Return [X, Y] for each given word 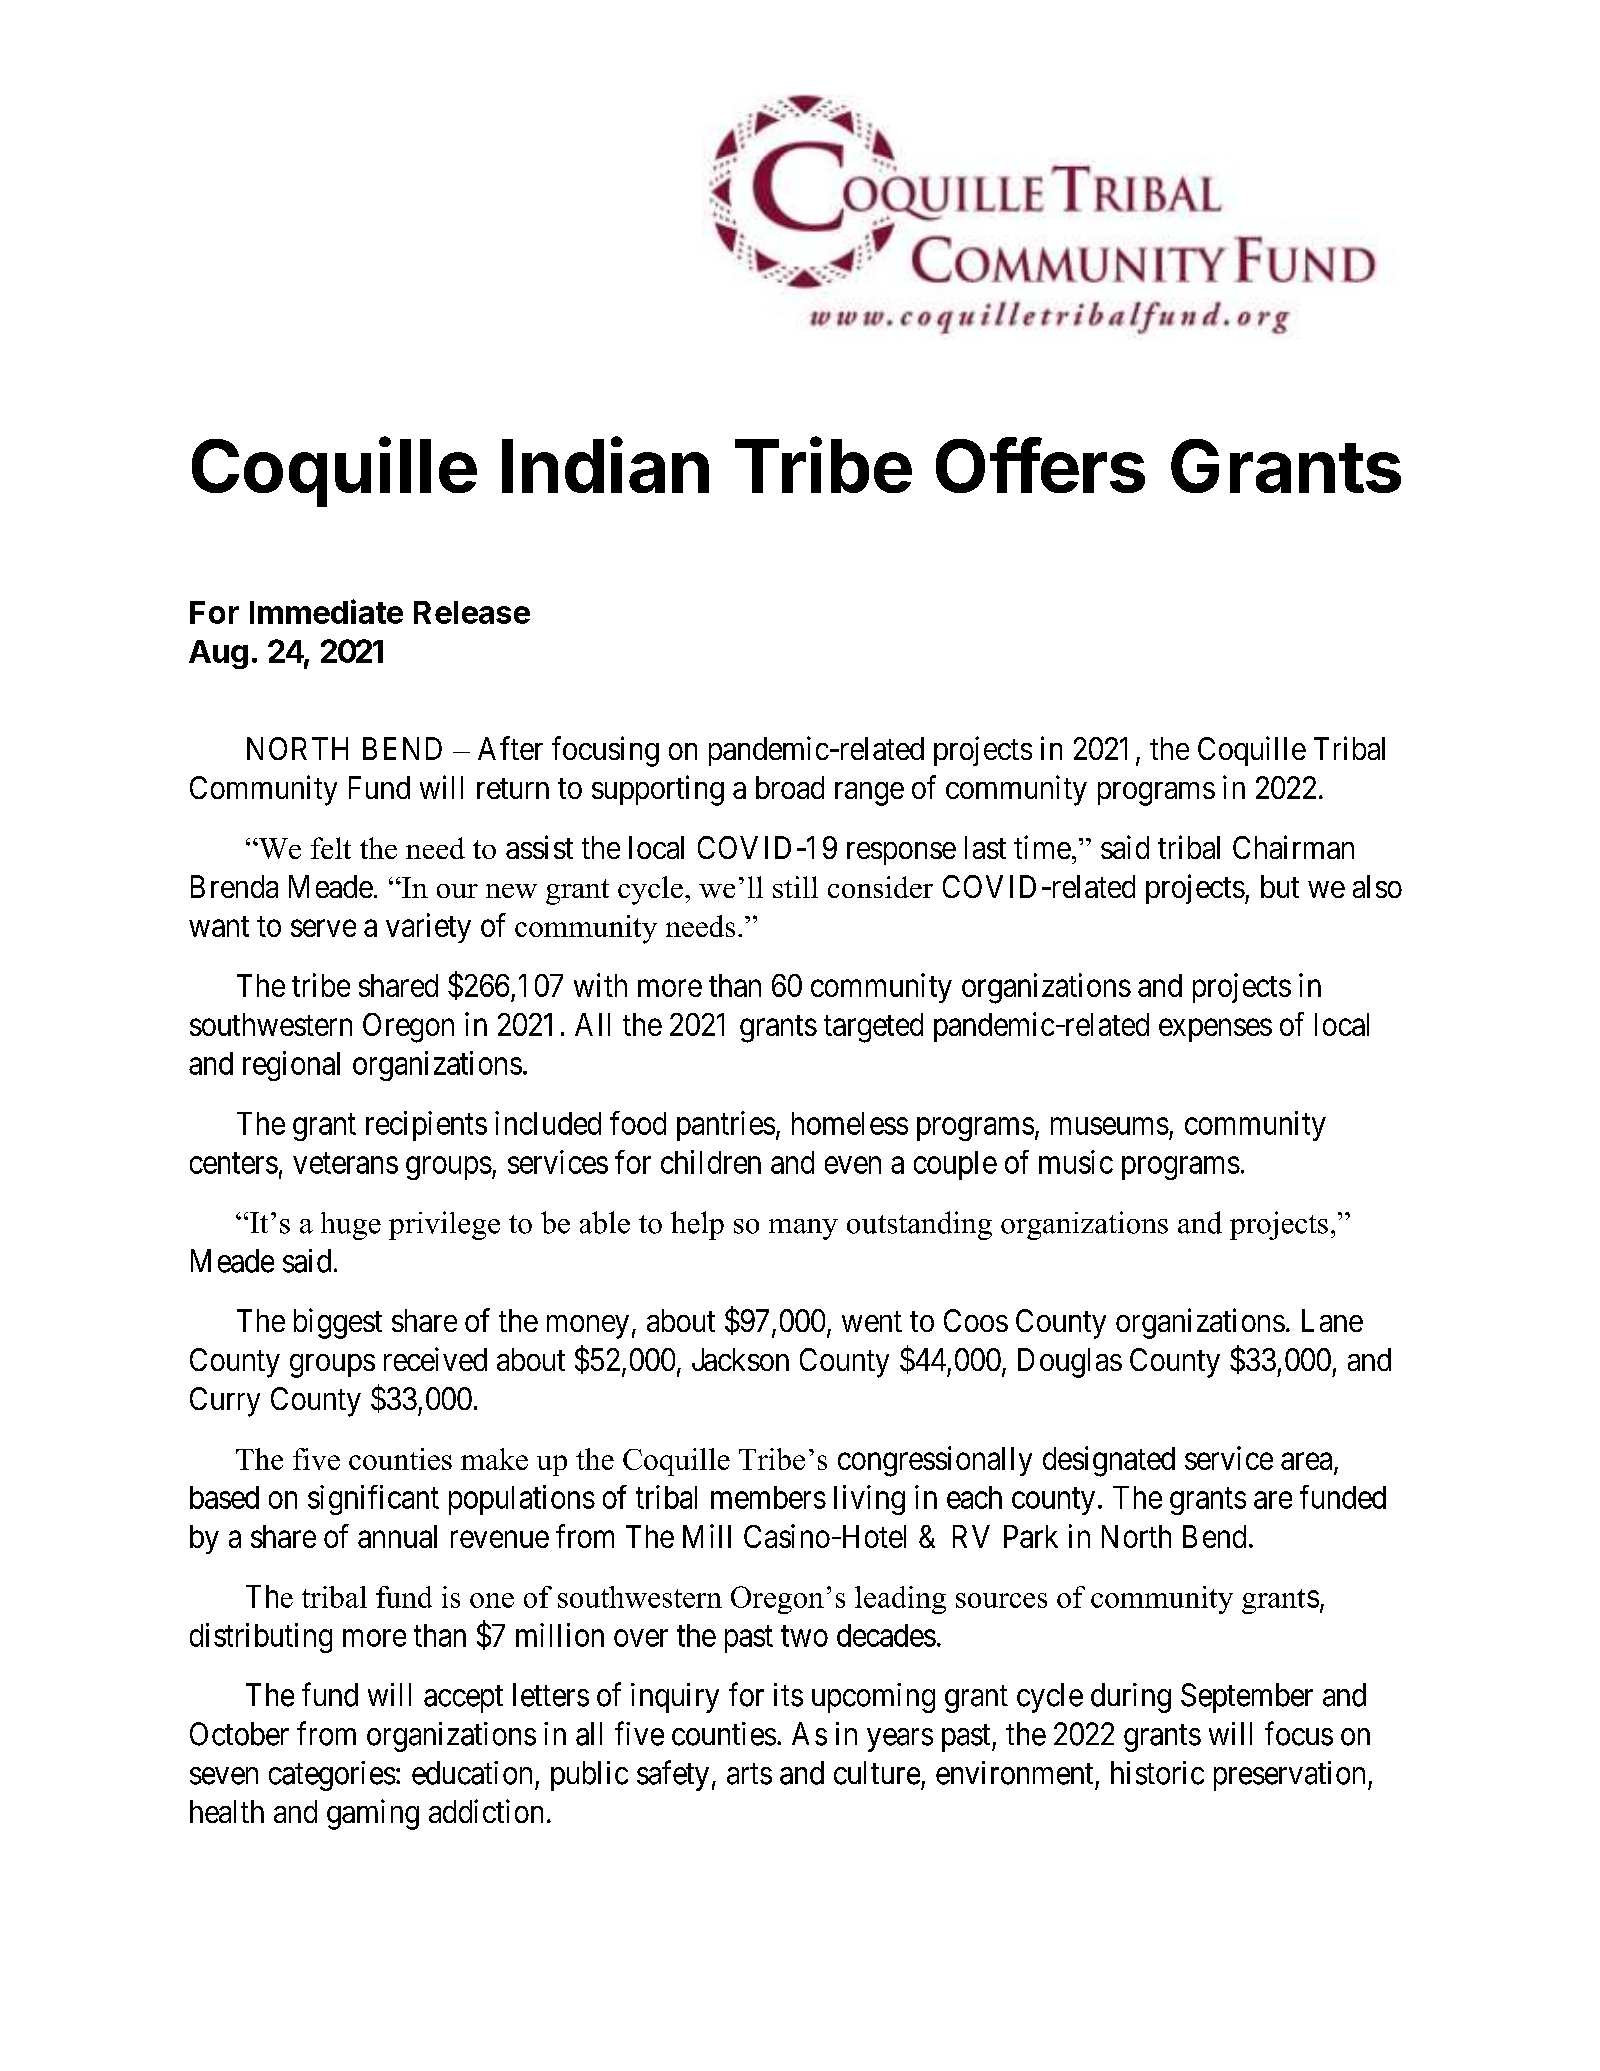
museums [1110, 1126]
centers [234, 1163]
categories [332, 1776]
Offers [1040, 465]
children [711, 1162]
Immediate [326, 611]
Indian [605, 465]
